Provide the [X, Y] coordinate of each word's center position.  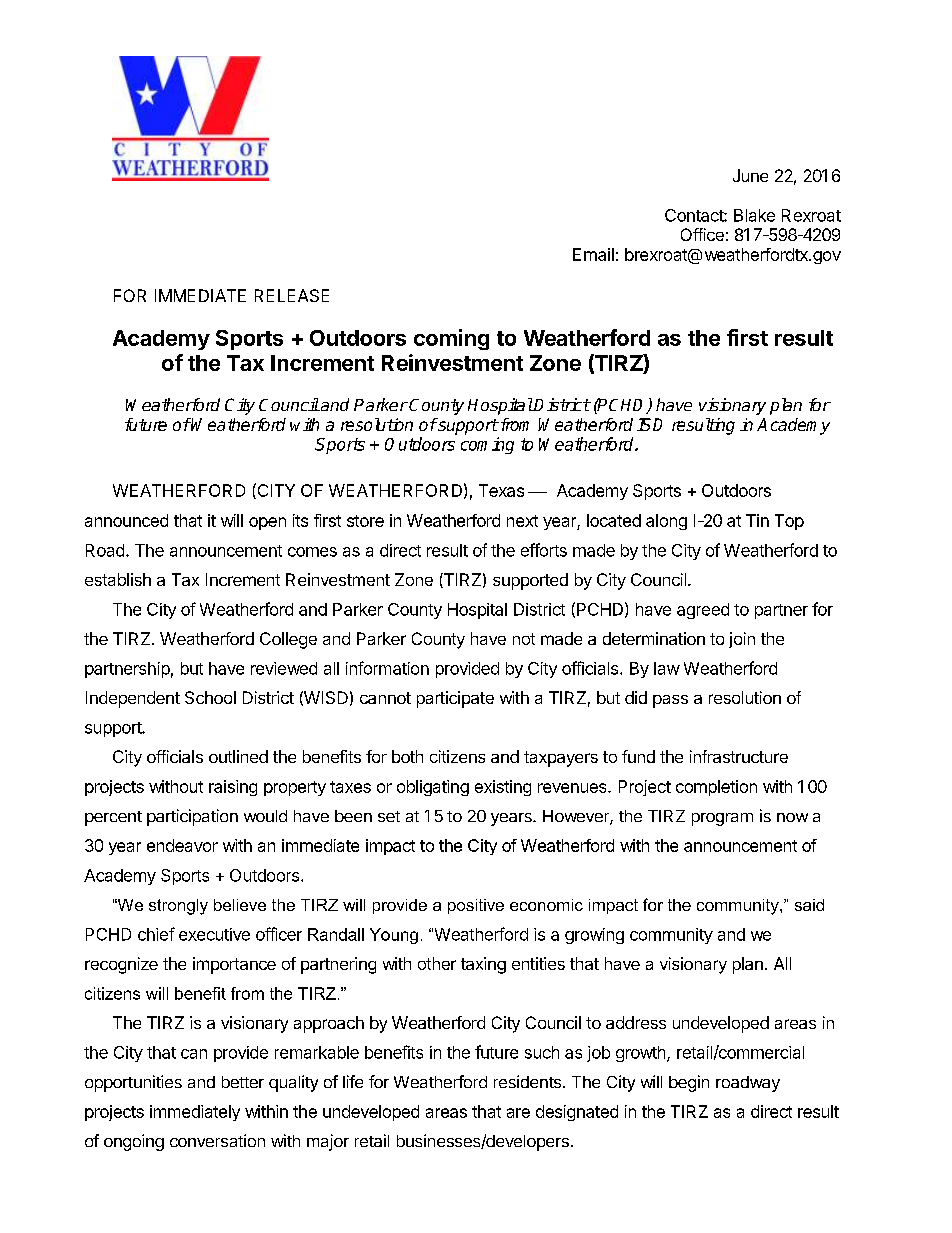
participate [455, 699]
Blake [754, 215]
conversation [217, 1140]
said [809, 905]
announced [126, 520]
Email [593, 254]
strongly [178, 907]
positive [476, 906]
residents [527, 1081]
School [210, 697]
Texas [501, 490]
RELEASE [292, 295]
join [742, 640]
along [666, 522]
